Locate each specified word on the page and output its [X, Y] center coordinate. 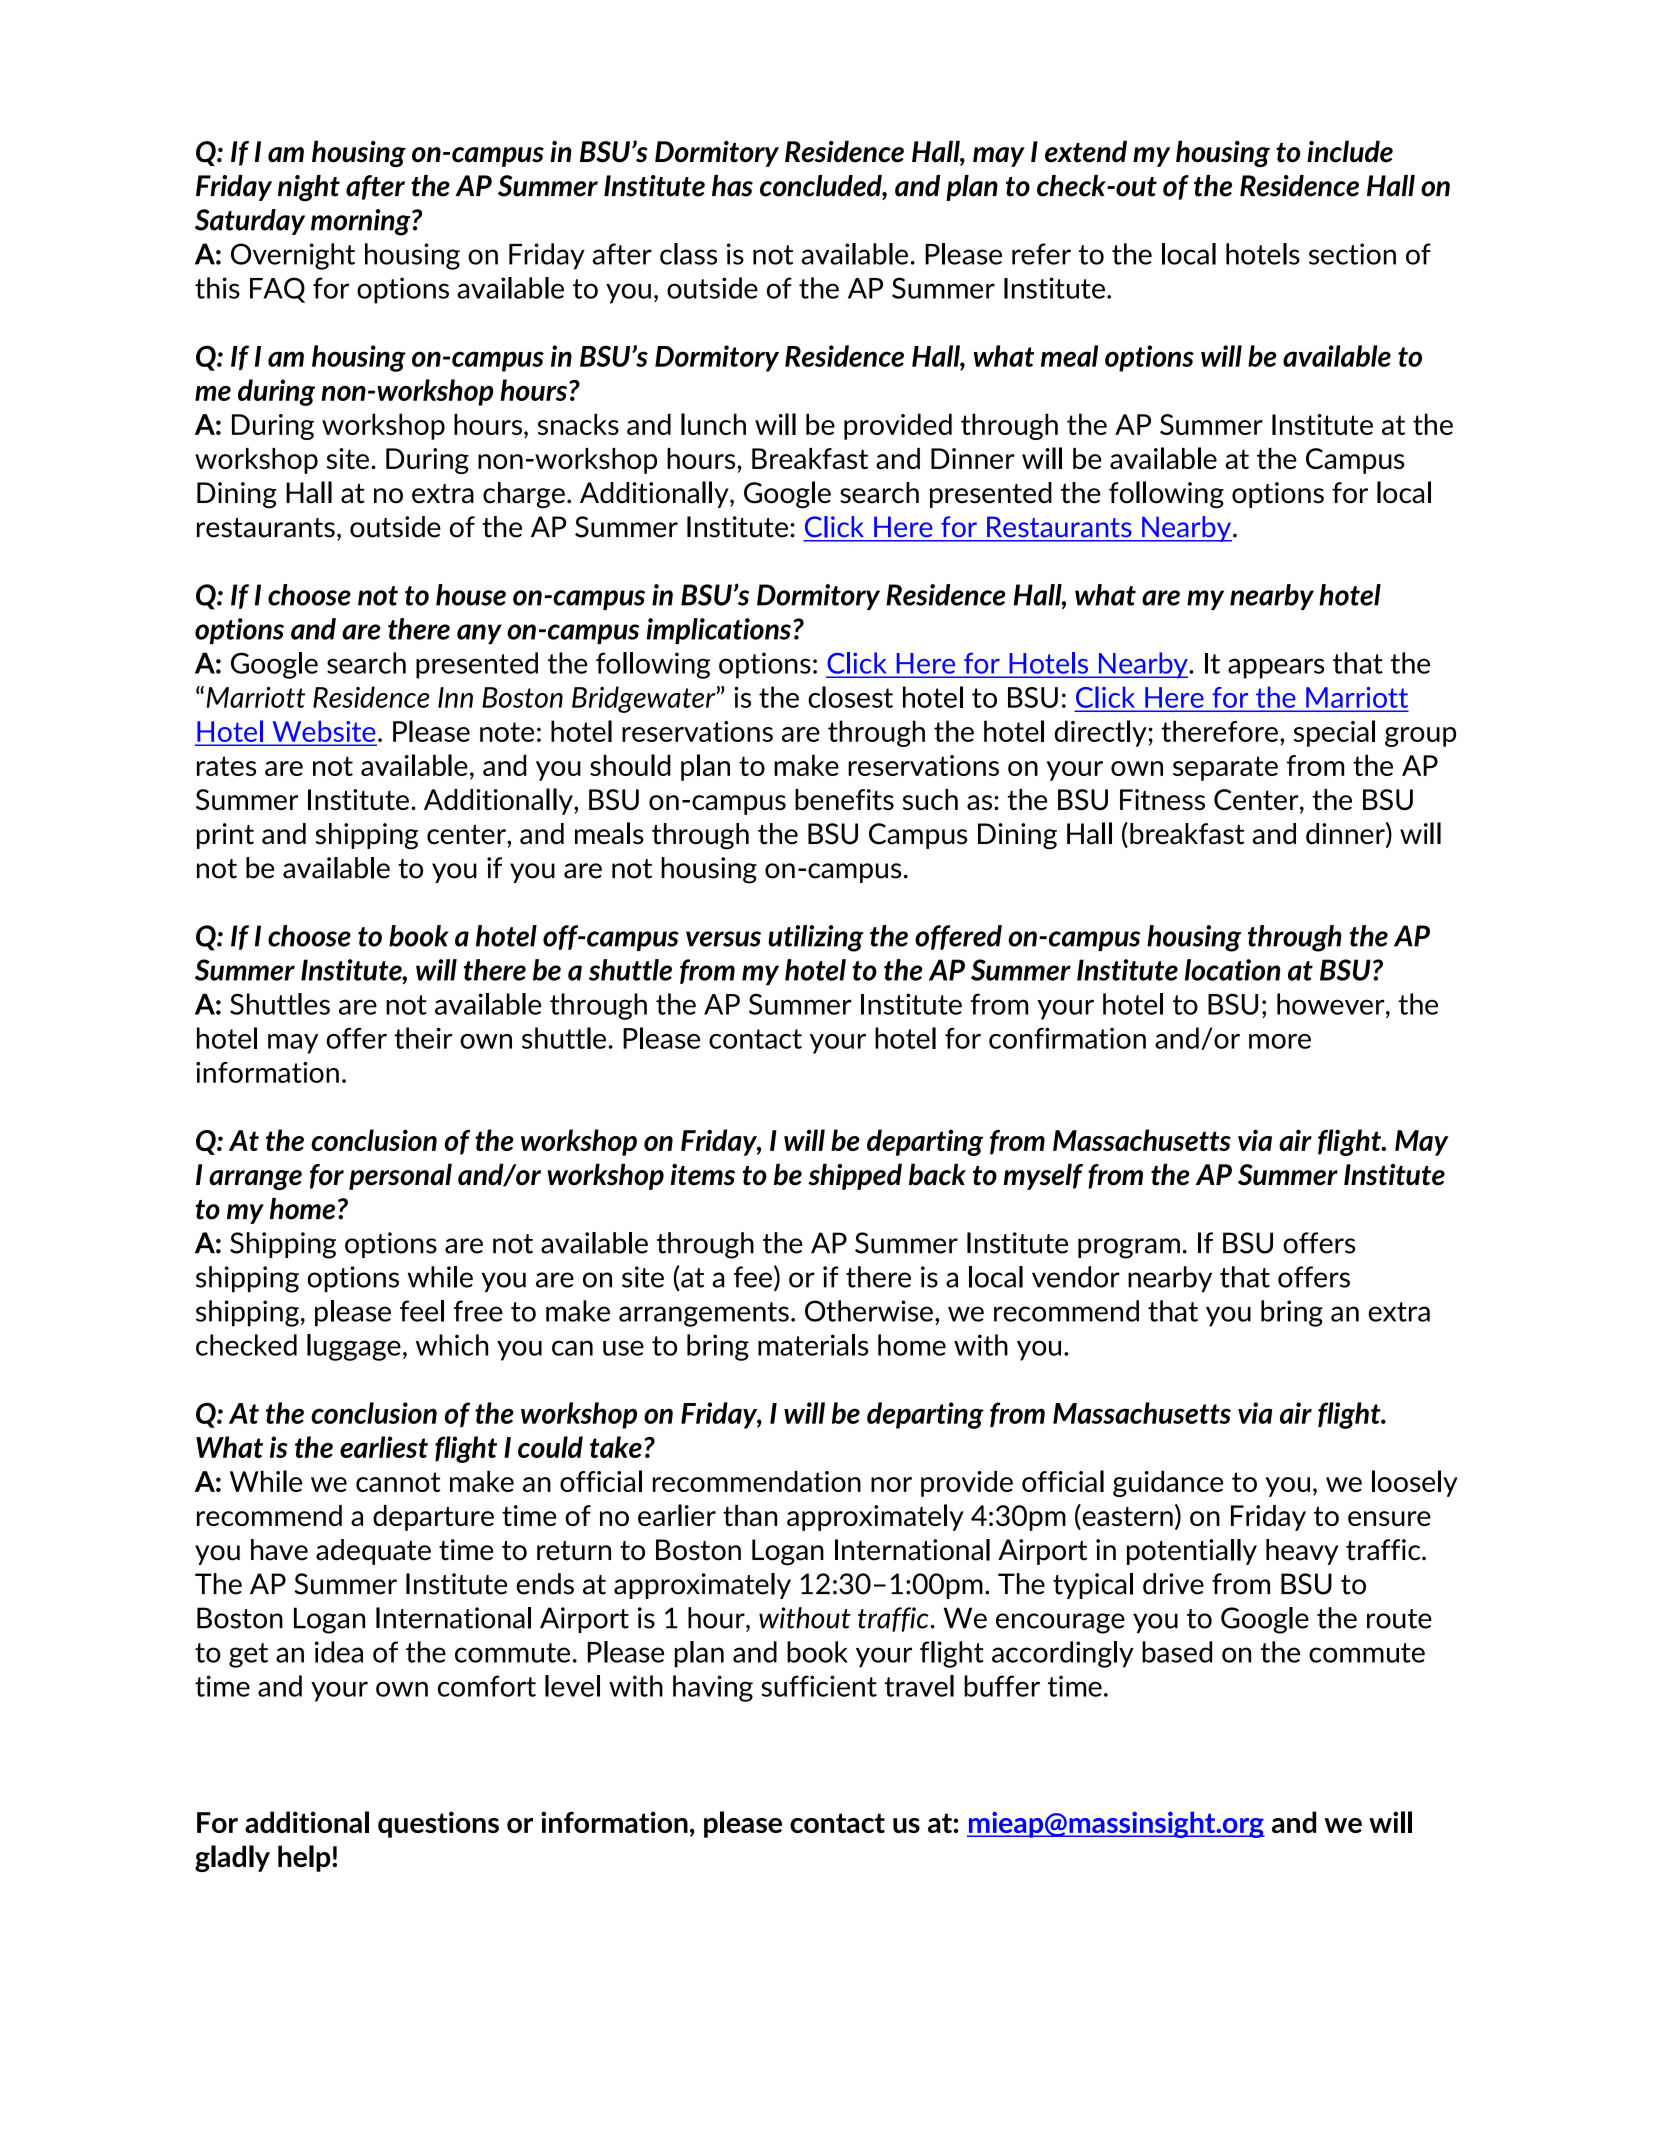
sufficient [819, 1686]
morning [362, 222]
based [1177, 1652]
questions [438, 1824]
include [1350, 151]
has [732, 186]
